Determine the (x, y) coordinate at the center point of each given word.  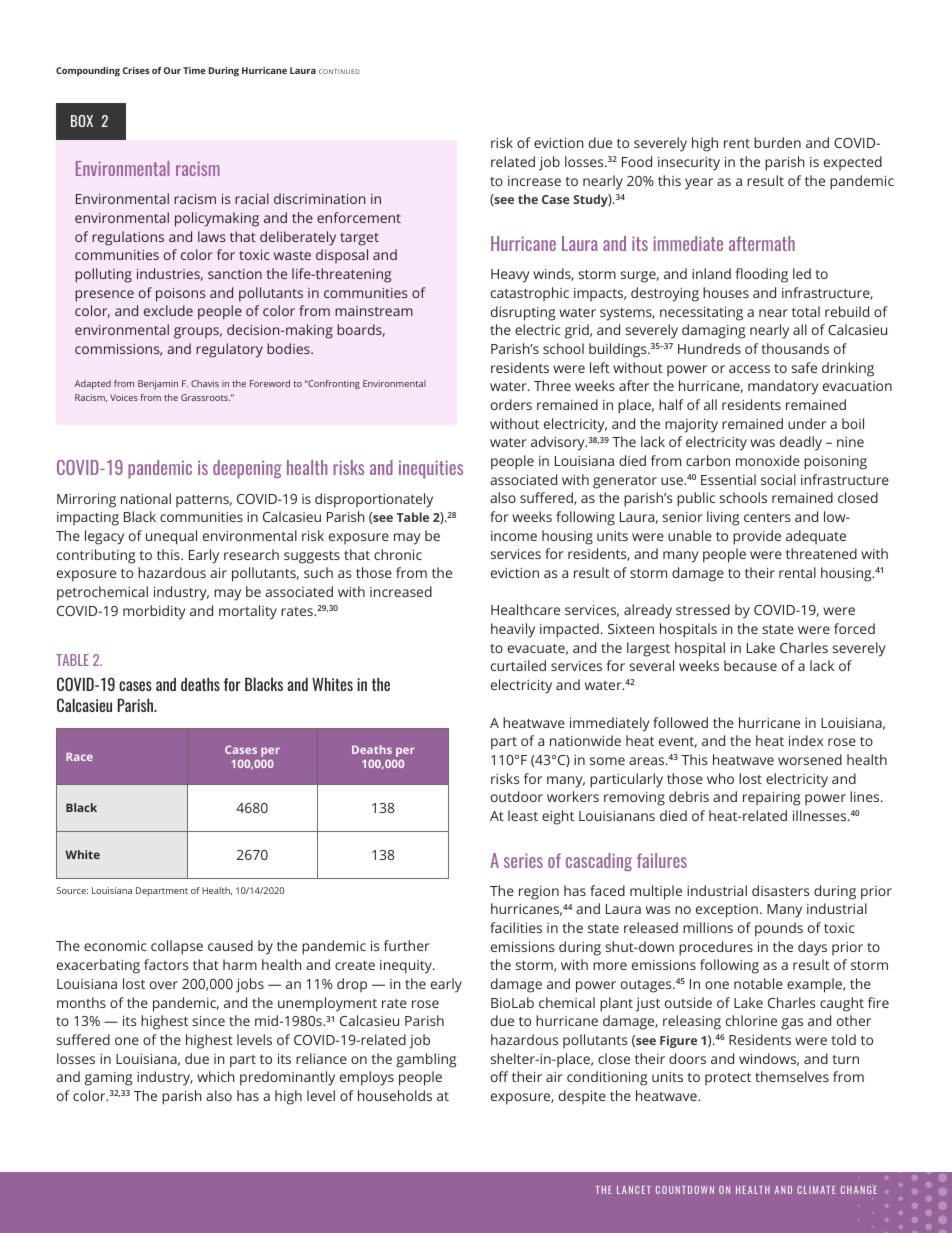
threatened (821, 553)
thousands (795, 348)
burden (777, 142)
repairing (771, 799)
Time (194, 70)
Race (79, 757)
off (499, 1076)
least (523, 815)
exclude (168, 310)
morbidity (154, 612)
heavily (513, 630)
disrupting (523, 313)
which (216, 1076)
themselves (792, 1076)
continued (339, 71)
